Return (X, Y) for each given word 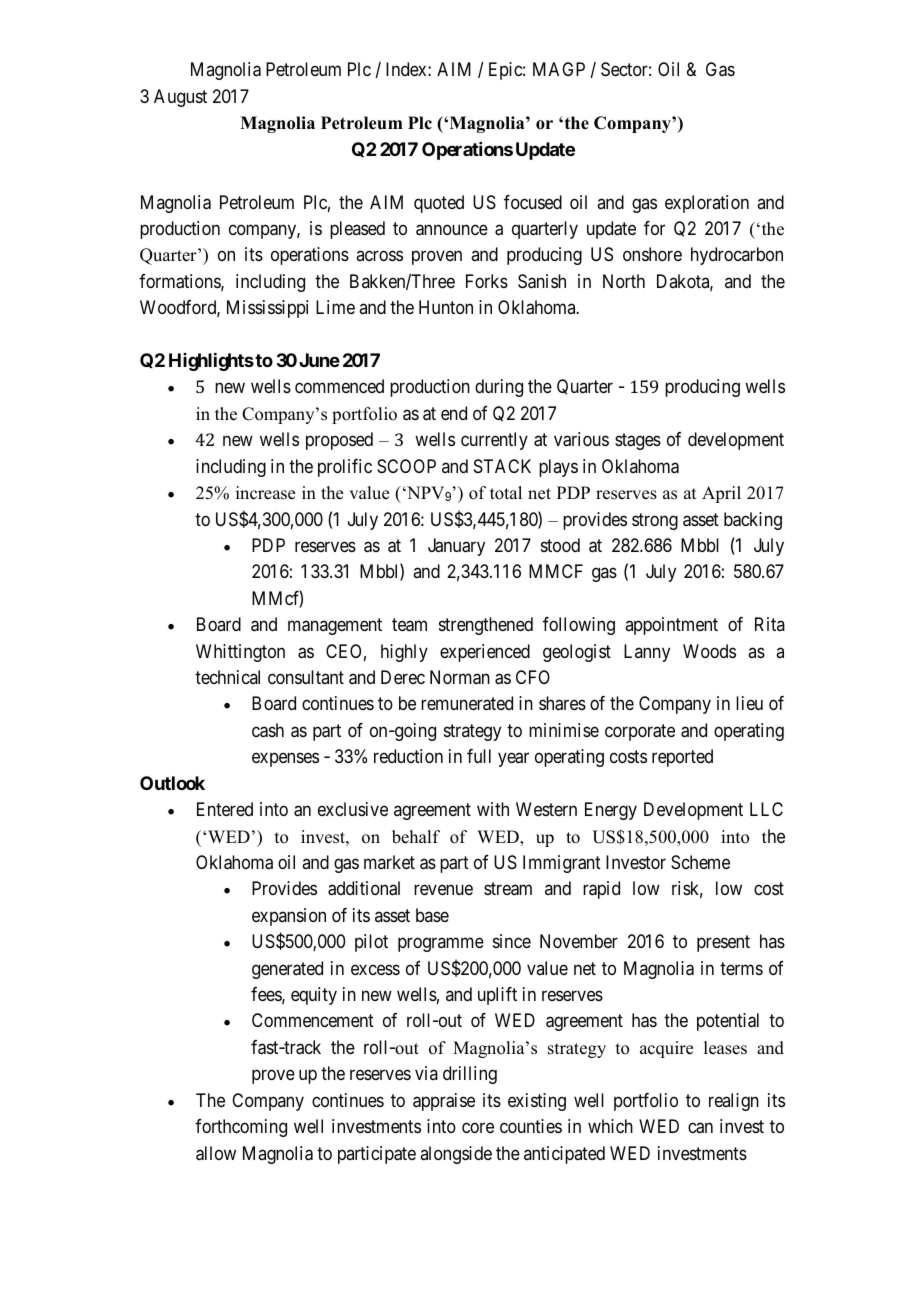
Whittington (240, 653)
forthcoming (241, 1128)
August (180, 98)
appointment (671, 626)
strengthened (486, 626)
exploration (707, 204)
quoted (439, 204)
